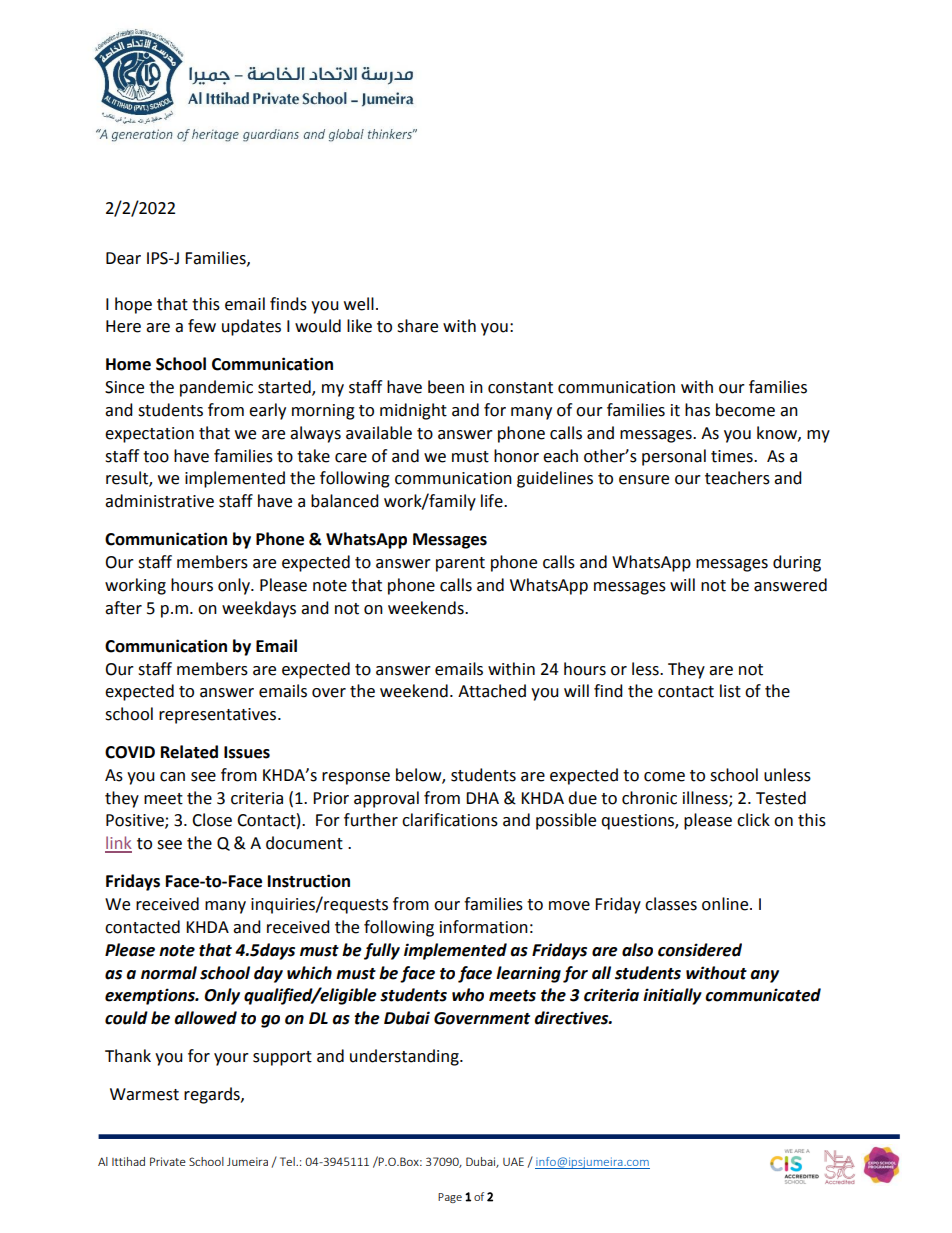 This screenshot has width=952, height=1233. I want to click on few, so click(202, 326).
